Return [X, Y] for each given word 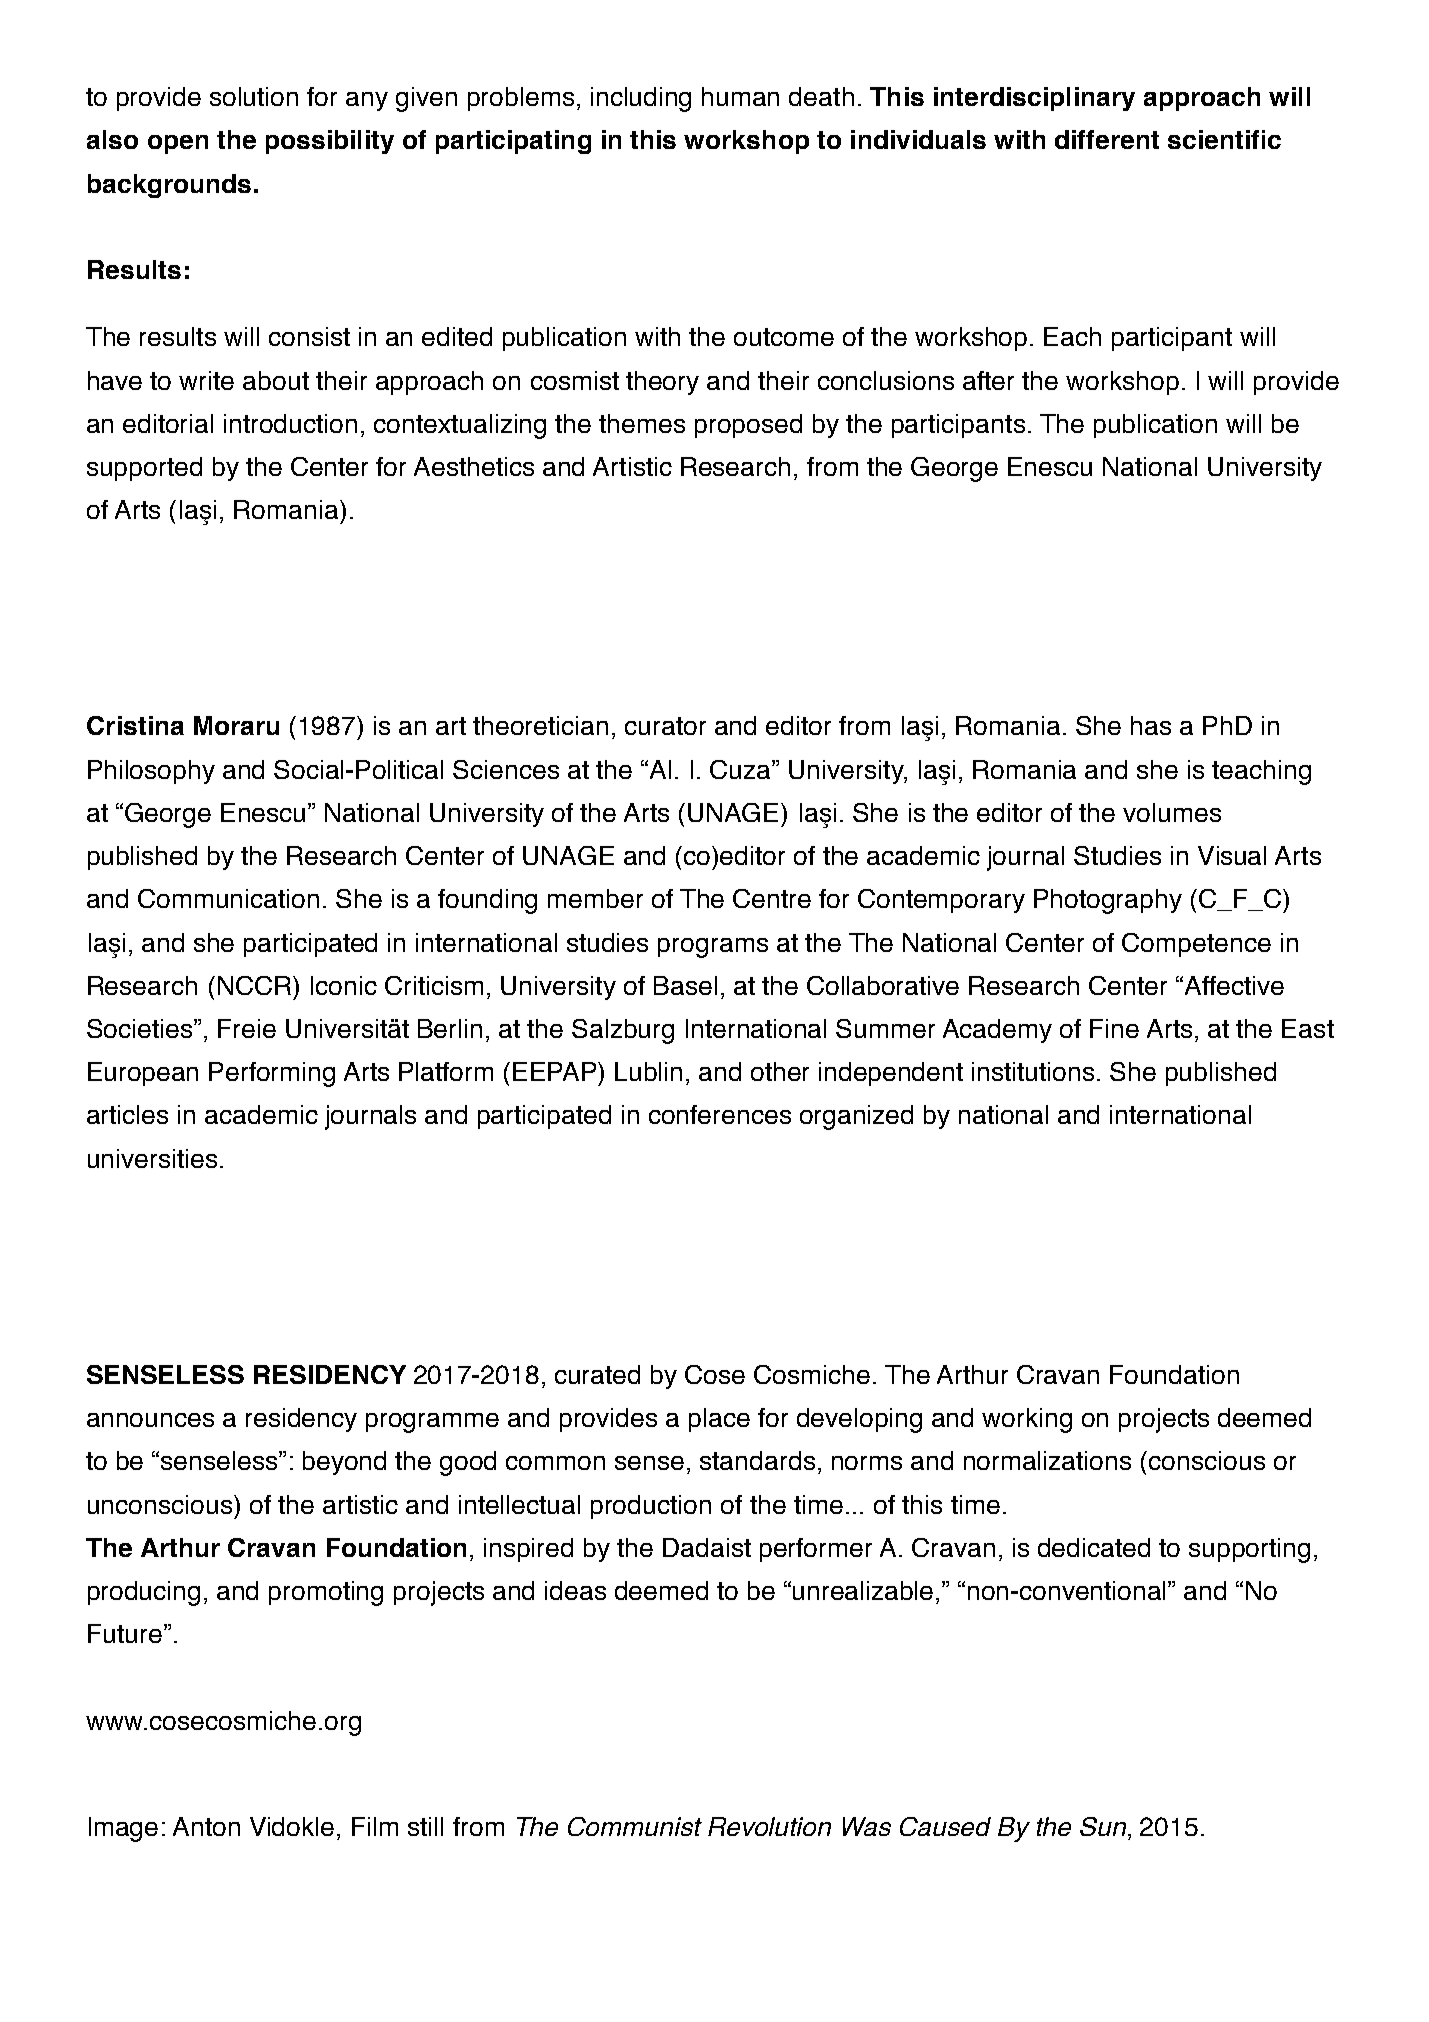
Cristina [135, 725]
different [1107, 139]
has [1151, 725]
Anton [206, 1826]
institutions [1033, 1071]
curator [665, 726]
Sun [1104, 1826]
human [740, 96]
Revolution [769, 1826]
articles [127, 1114]
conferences [720, 1114]
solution [254, 96]
